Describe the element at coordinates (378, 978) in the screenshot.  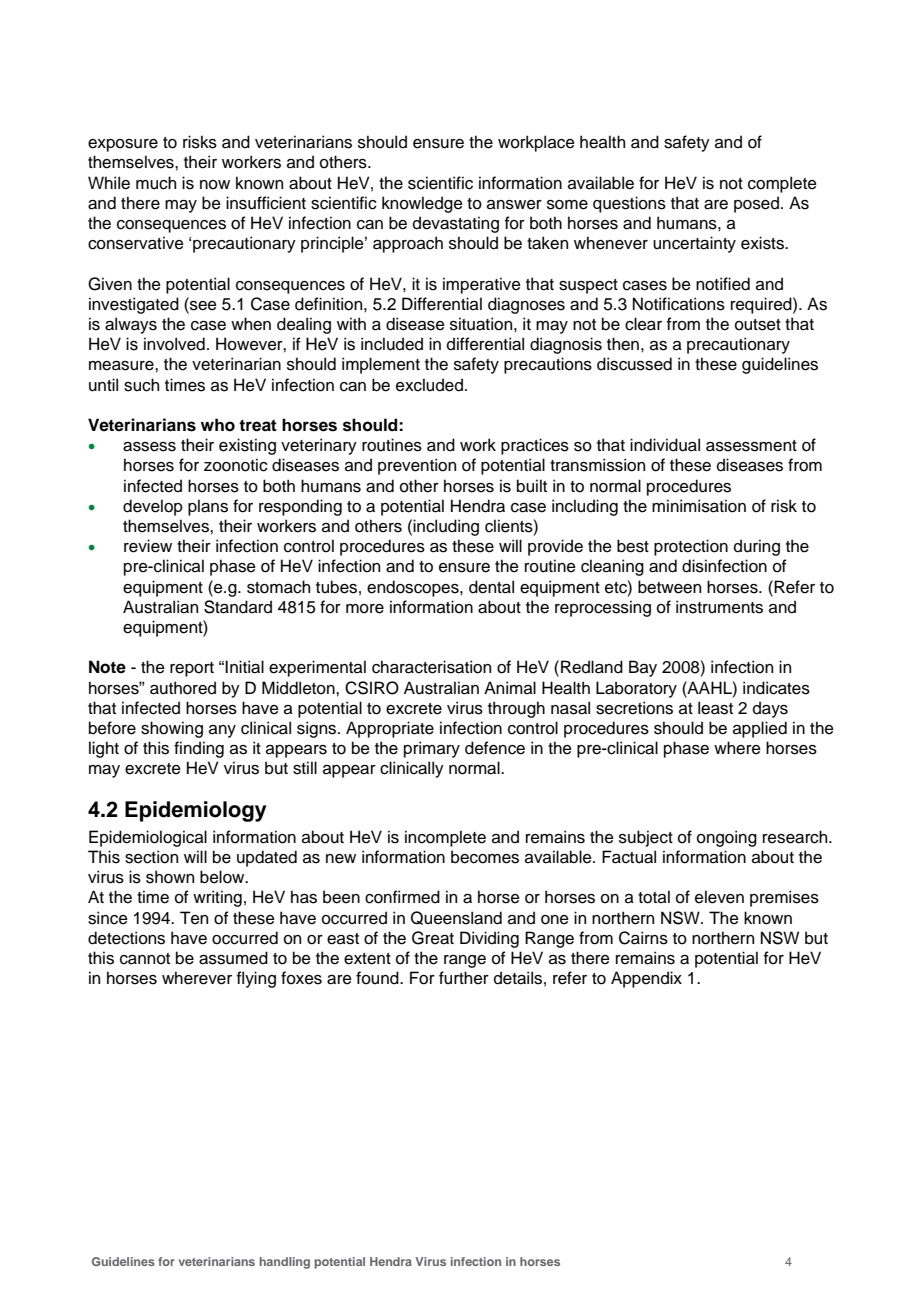
I see `found` at that location.
